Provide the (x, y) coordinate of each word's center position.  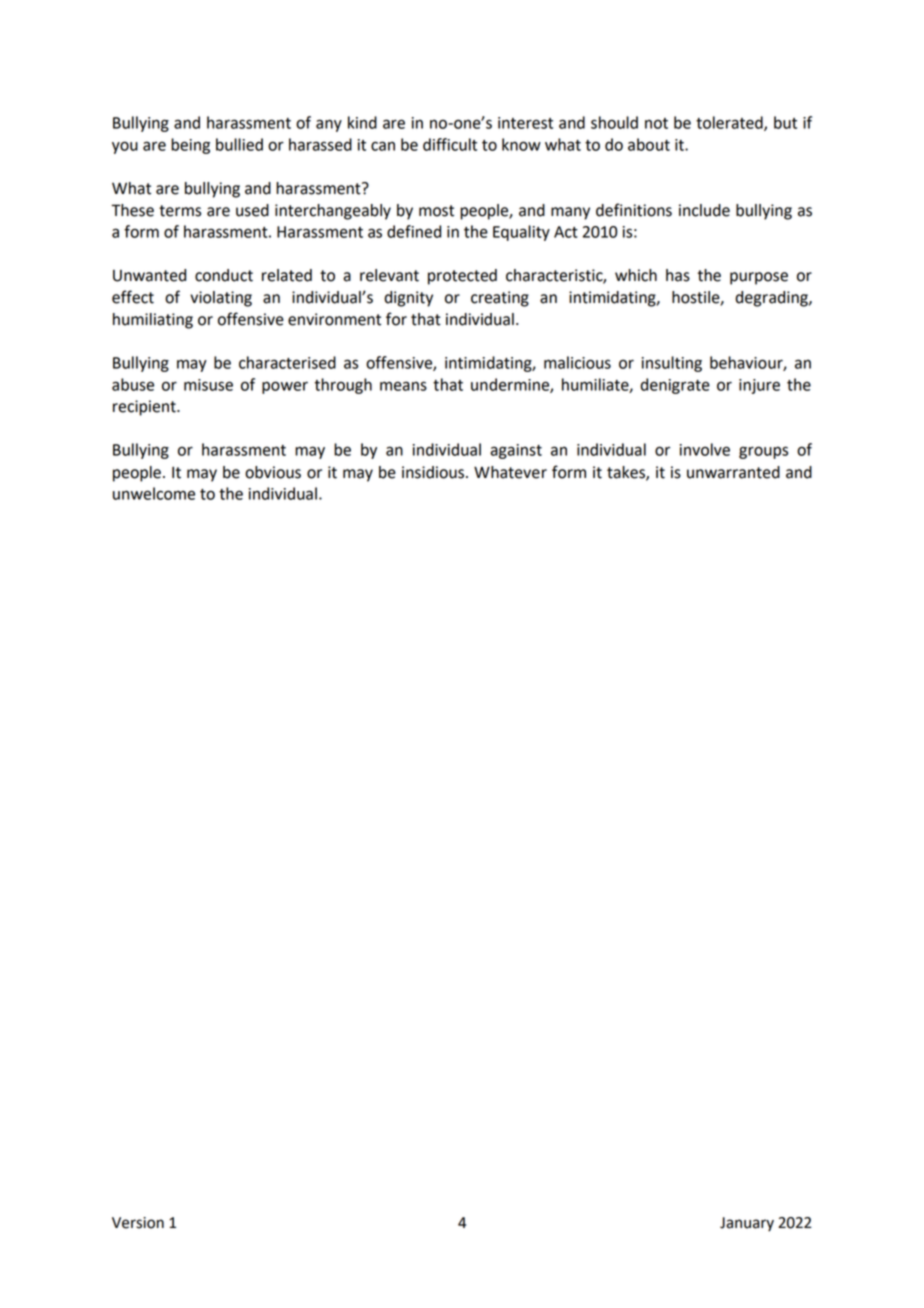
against (516, 451)
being (190, 146)
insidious (433, 472)
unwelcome (154, 493)
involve (705, 449)
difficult (450, 144)
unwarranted (733, 472)
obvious (273, 472)
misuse (208, 385)
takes (627, 473)
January (747, 1224)
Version (138, 1223)
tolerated (730, 123)
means (403, 386)
